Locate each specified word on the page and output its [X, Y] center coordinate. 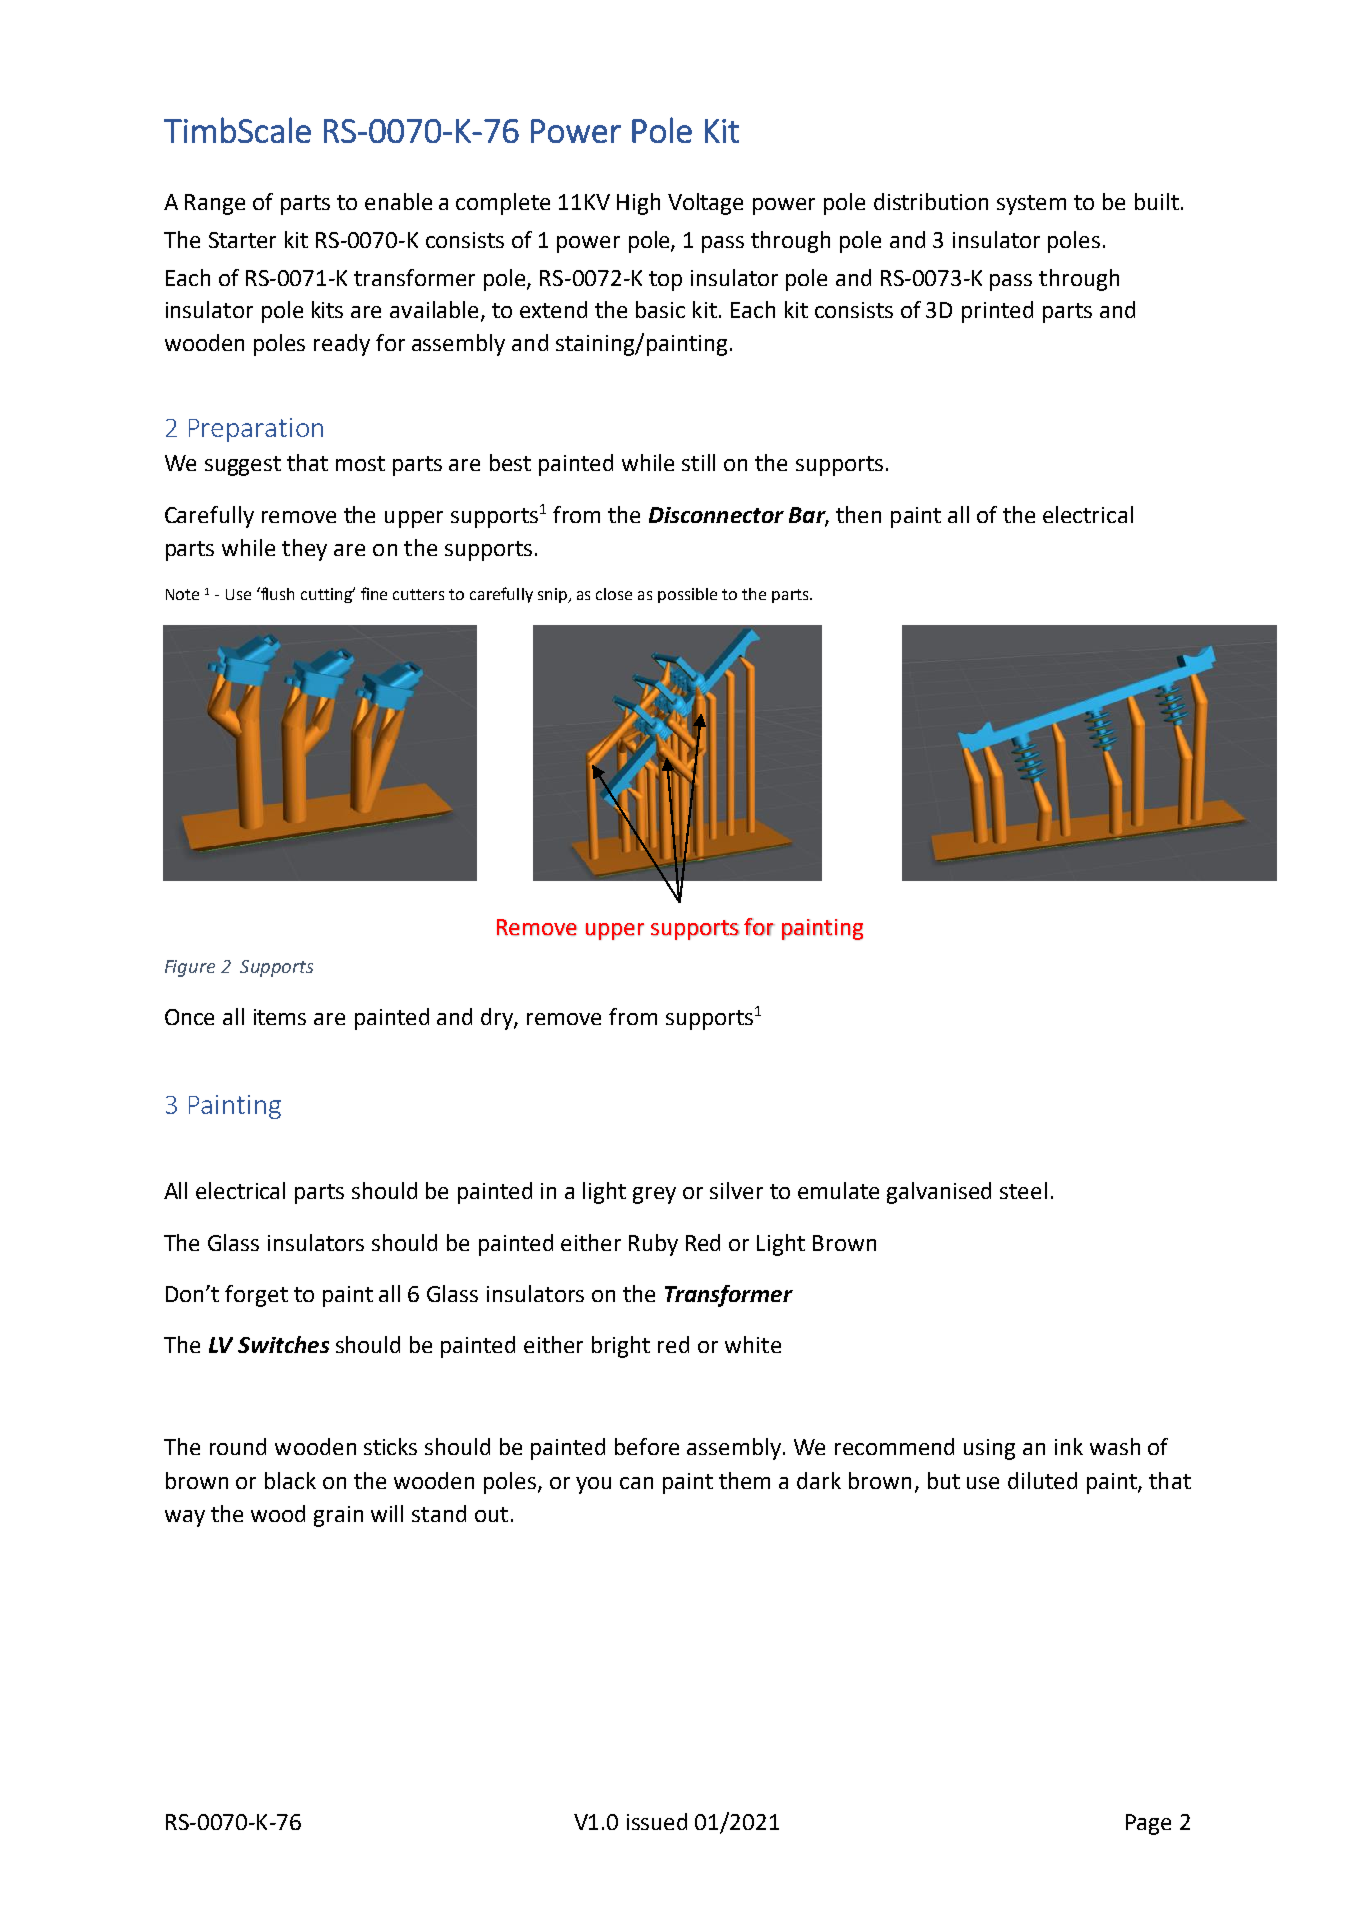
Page [1148, 1824]
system [1031, 205]
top [665, 281]
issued [657, 1821]
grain [338, 1516]
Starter [242, 240]
